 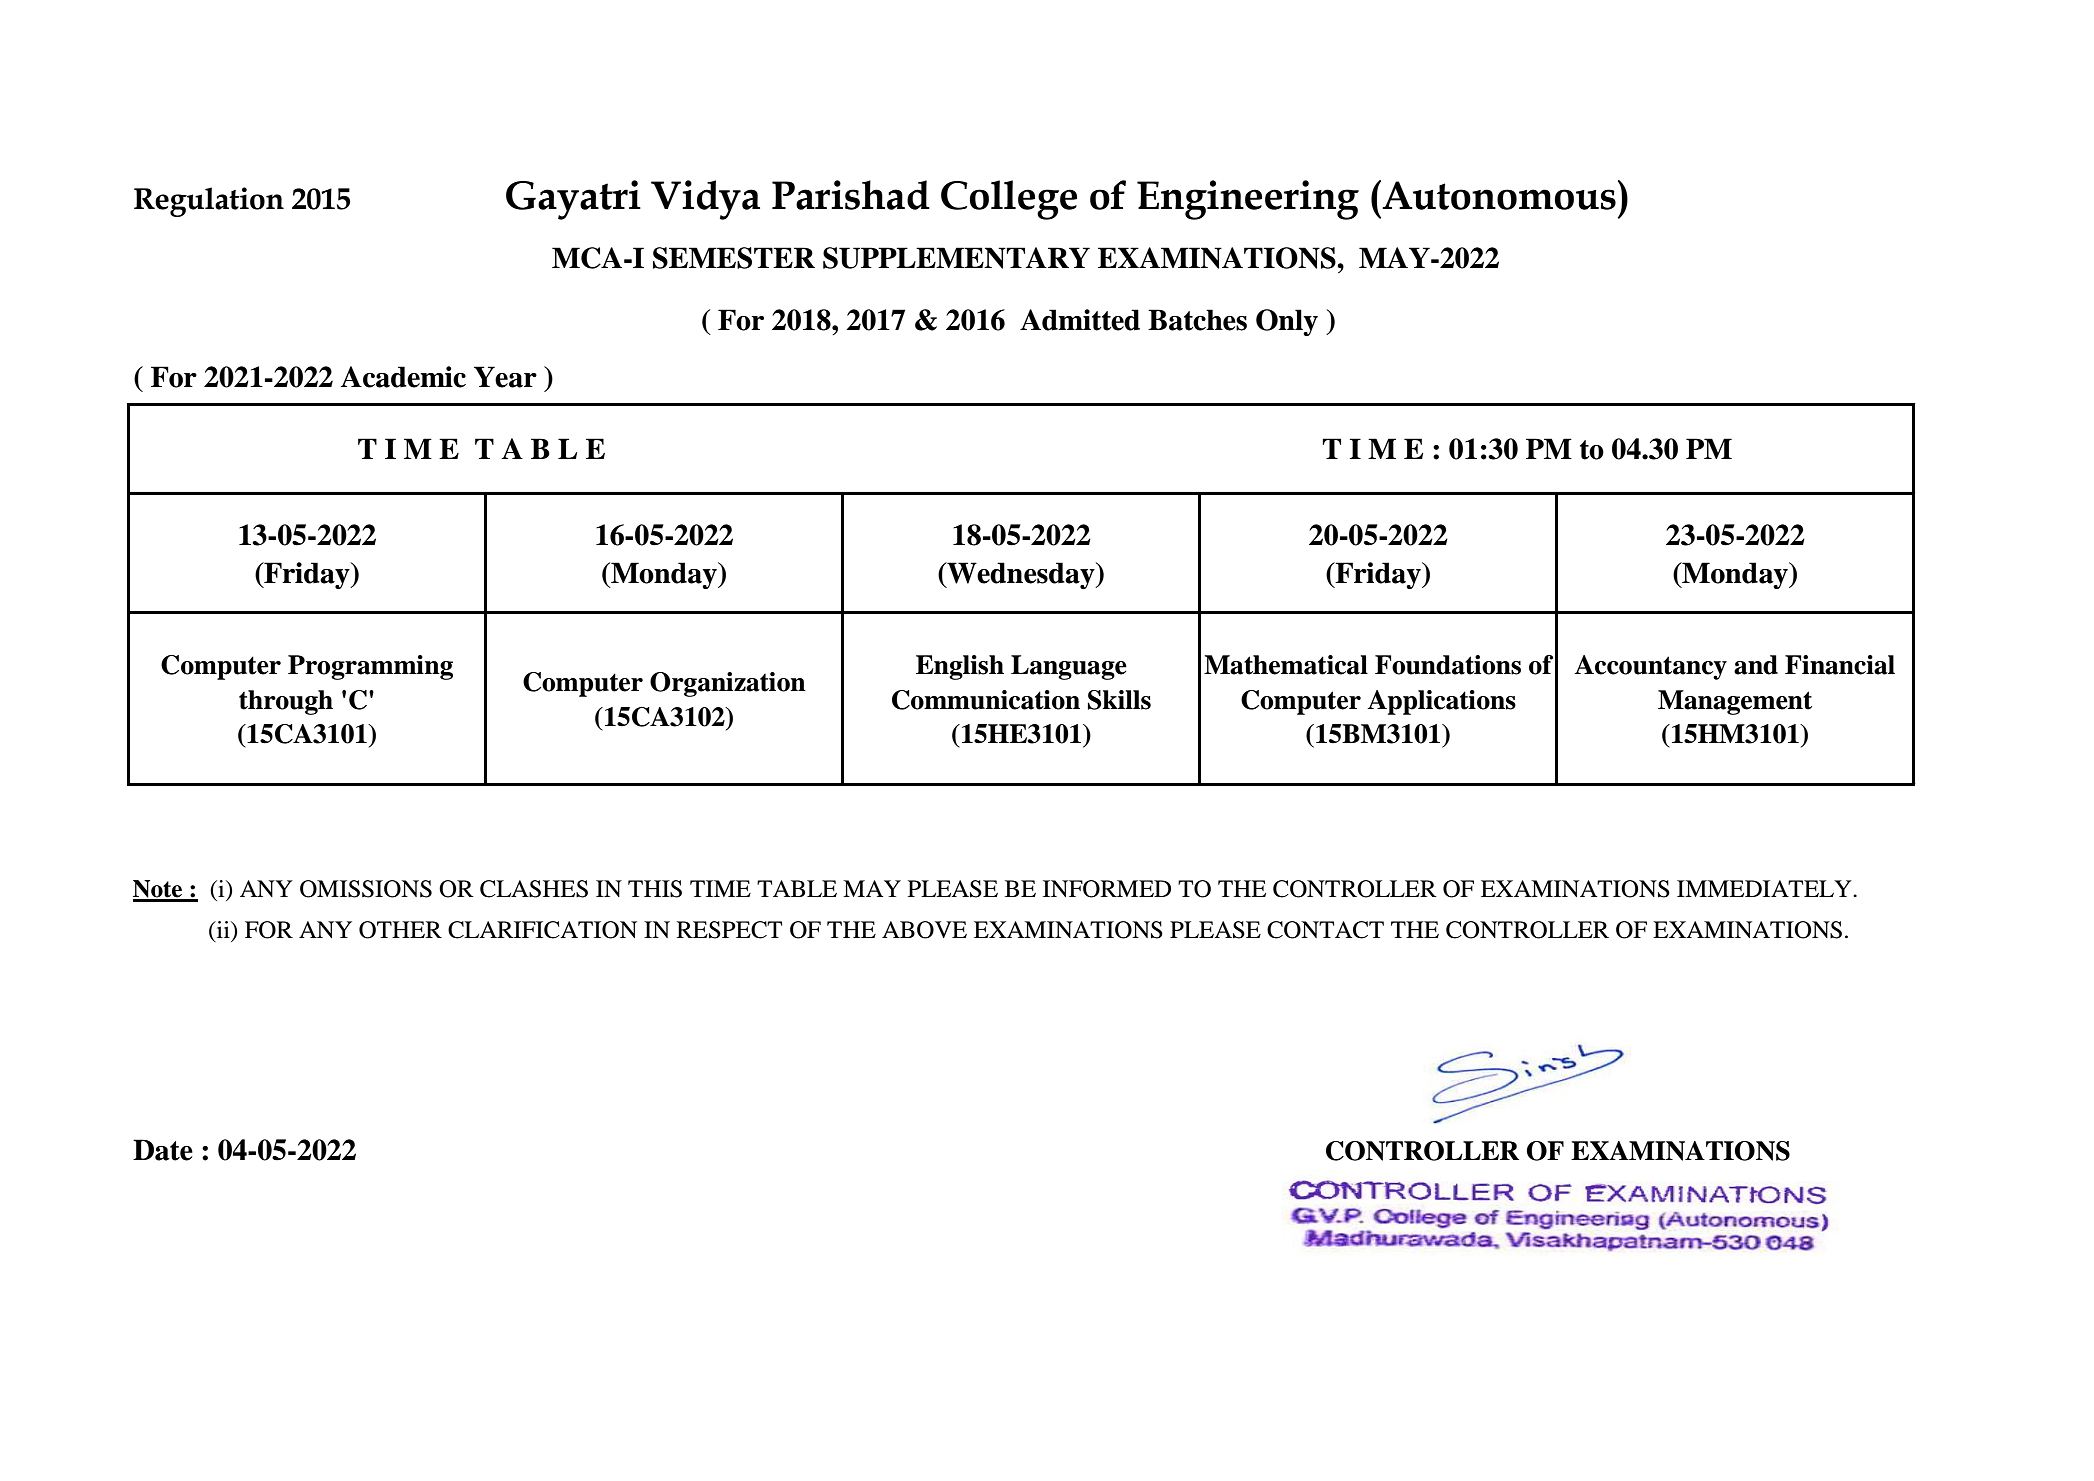 What do you see at coordinates (163, 1150) in the document?
I see `Date` at bounding box center [163, 1150].
